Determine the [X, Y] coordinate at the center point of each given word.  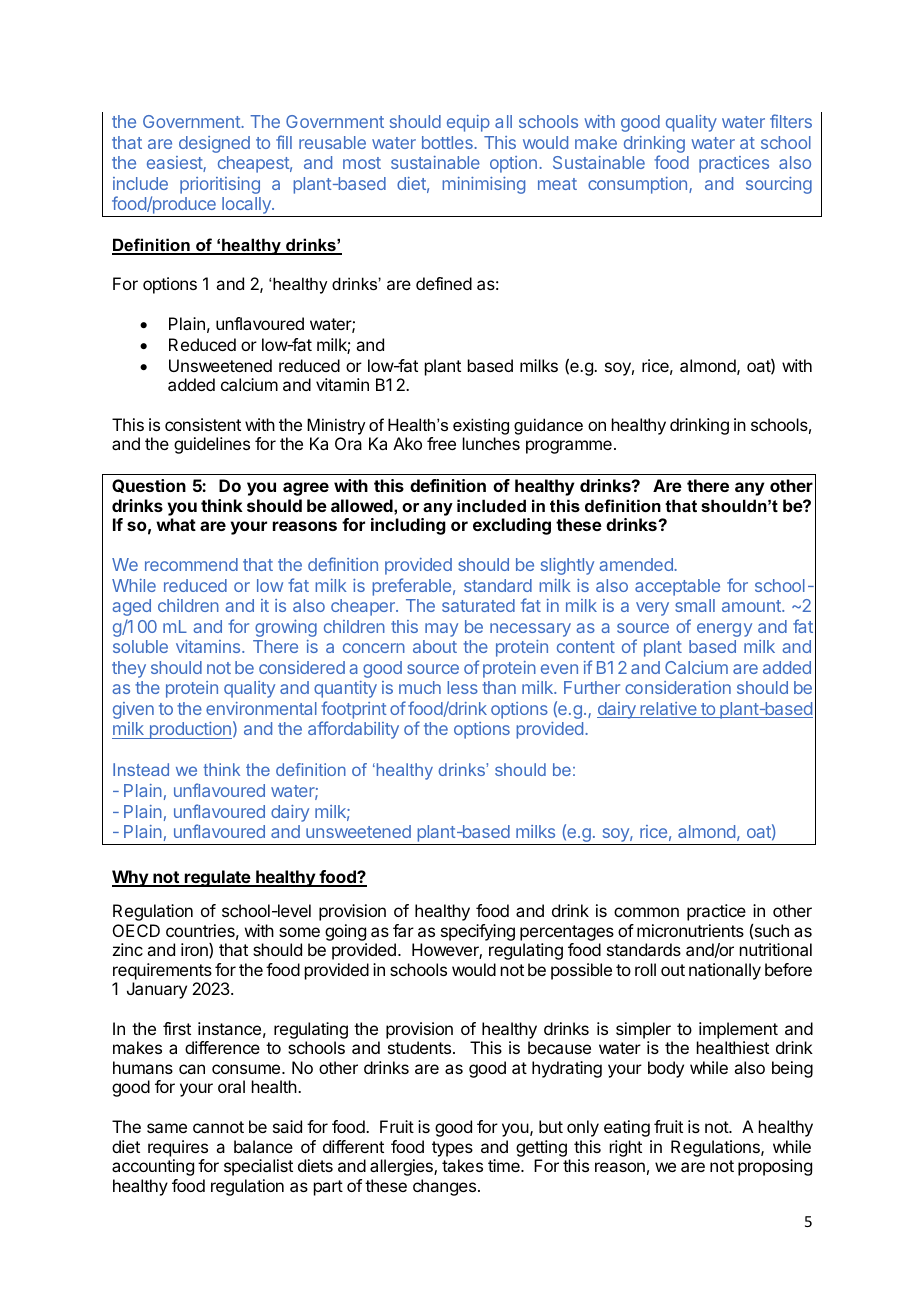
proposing [775, 1167]
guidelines [212, 445]
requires [178, 1148]
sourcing [779, 185]
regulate [217, 878]
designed [214, 144]
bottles [448, 142]
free [441, 443]
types [452, 1149]
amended [637, 564]
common [646, 912]
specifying [478, 932]
